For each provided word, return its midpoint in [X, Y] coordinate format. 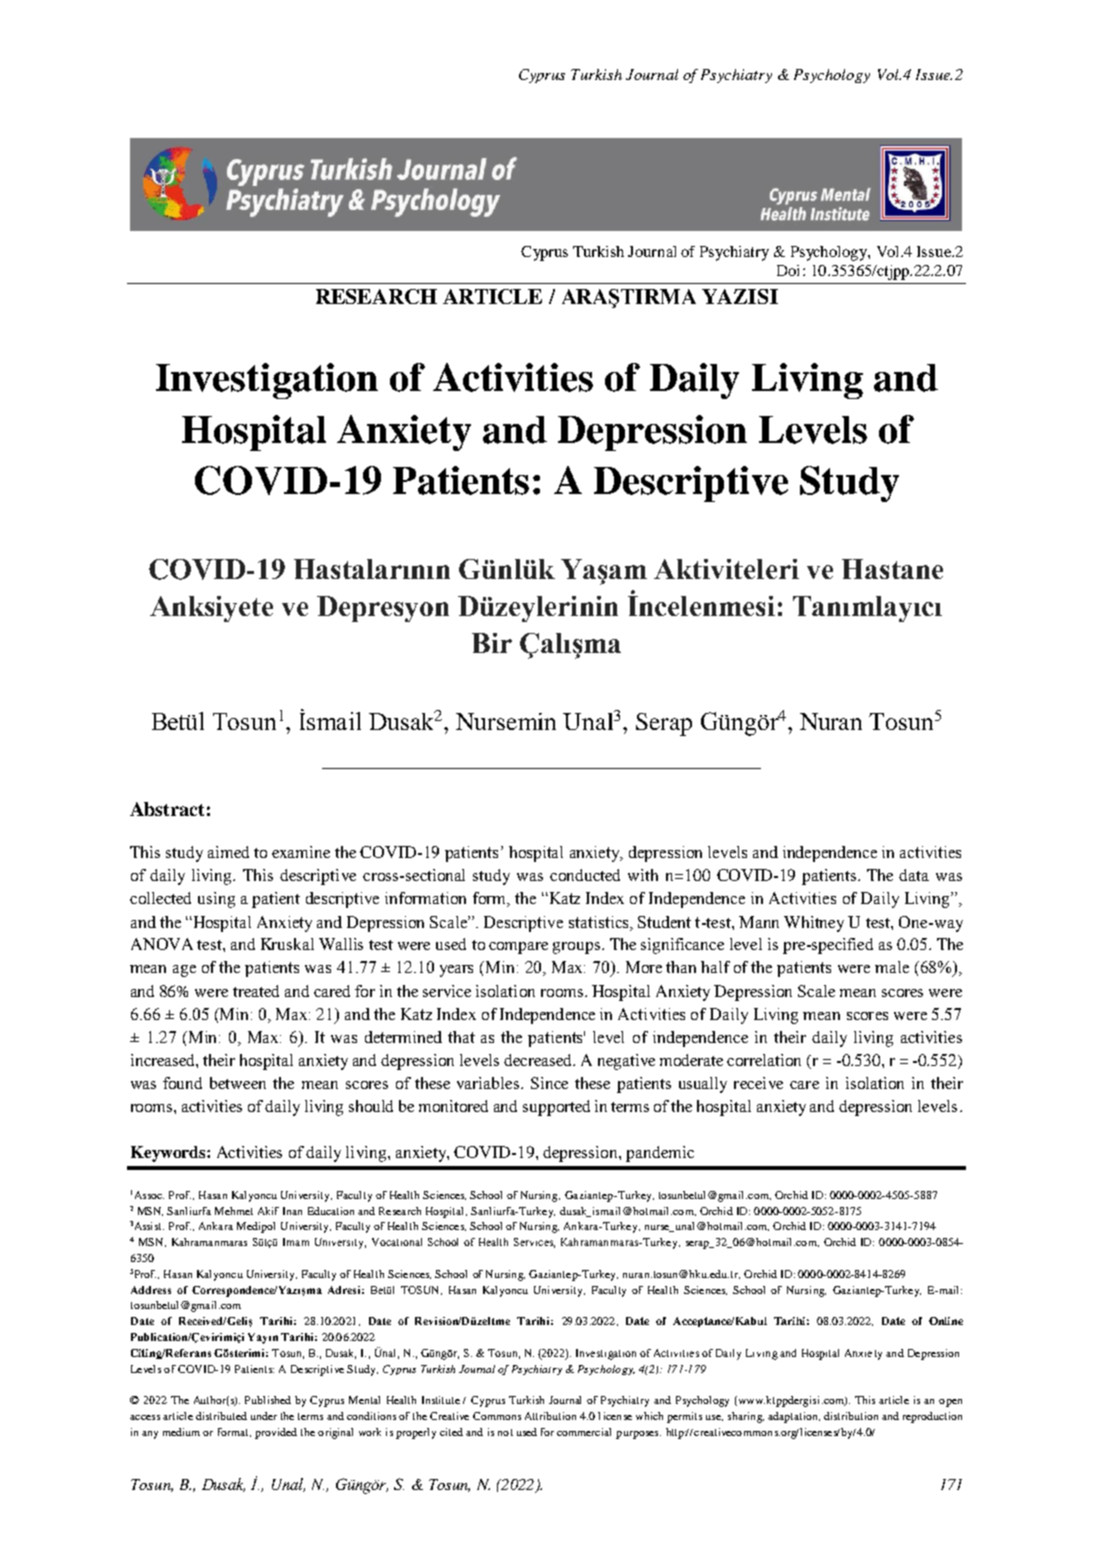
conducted [585, 875]
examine [301, 852]
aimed [228, 852]
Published [268, 1400]
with [643, 875]
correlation [764, 1060]
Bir [492, 643]
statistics [600, 922]
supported [556, 1108]
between [238, 1083]
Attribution [550, 1416]
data [914, 875]
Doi [788, 270]
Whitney [814, 924]
